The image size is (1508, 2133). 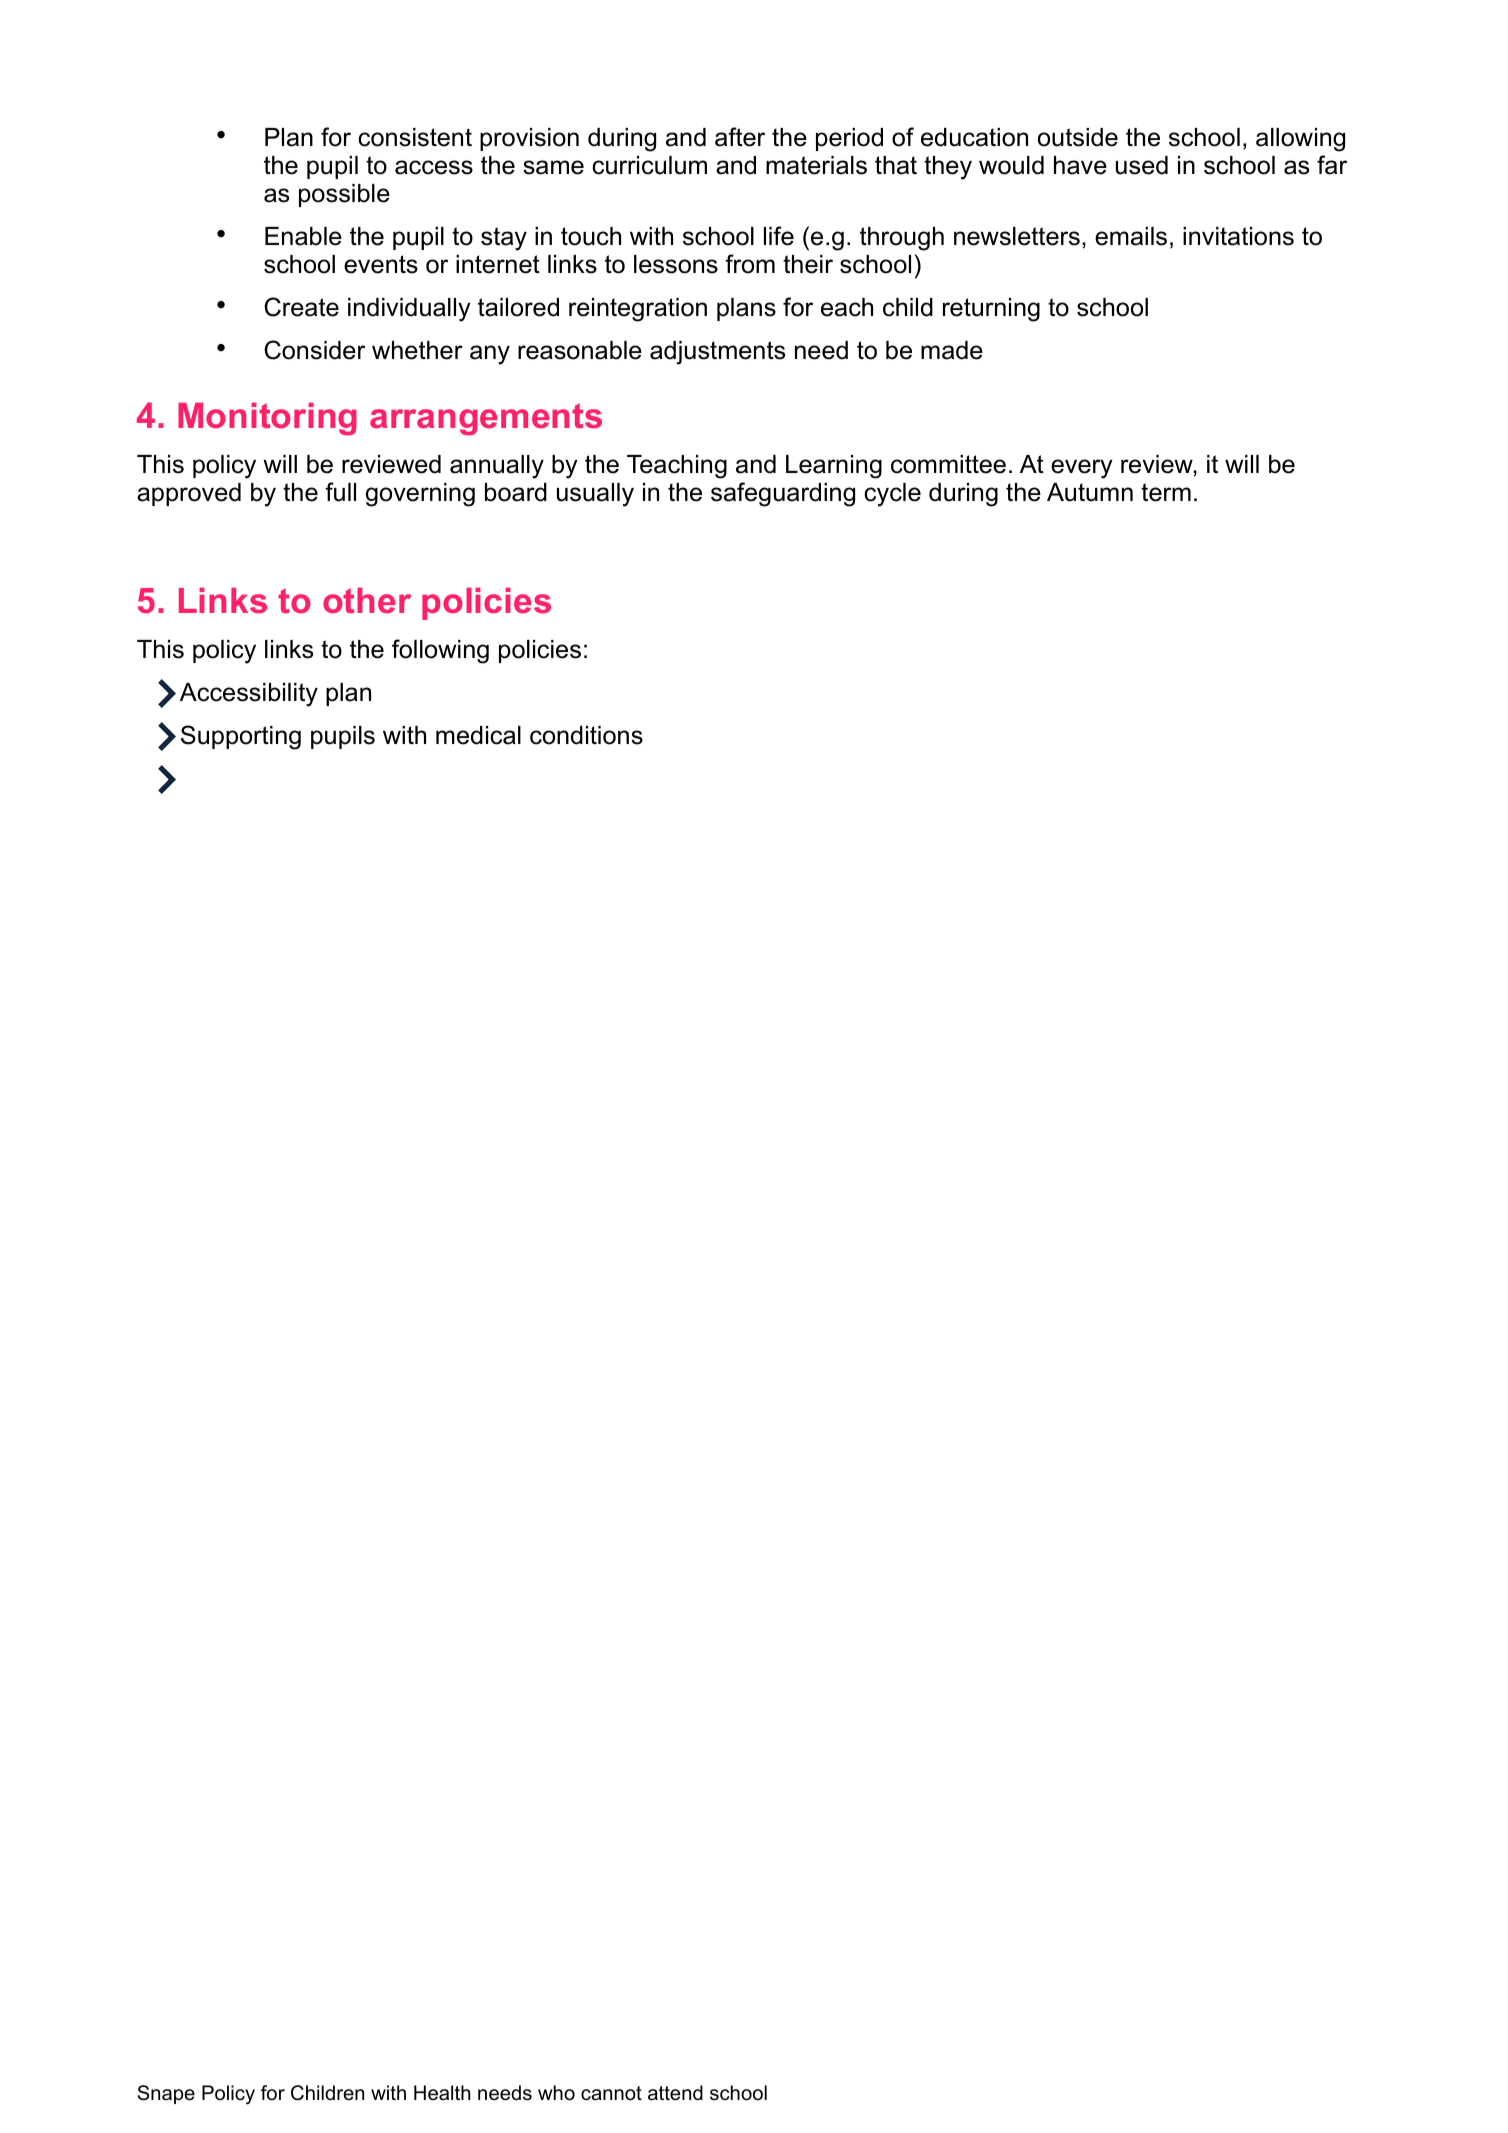 I want to click on used, so click(x=1142, y=165).
